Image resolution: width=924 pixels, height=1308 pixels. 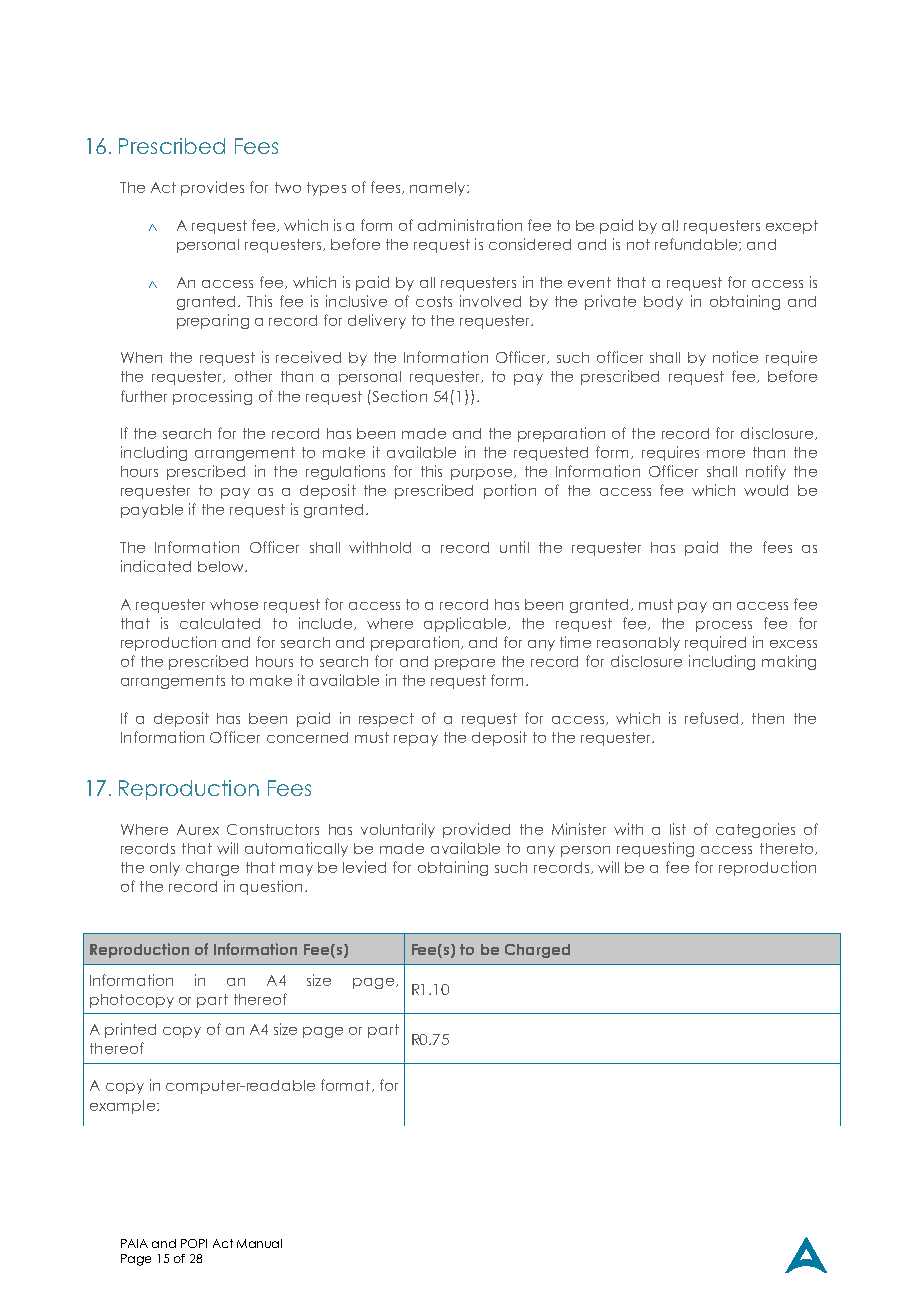 I want to click on refused, so click(x=711, y=718).
